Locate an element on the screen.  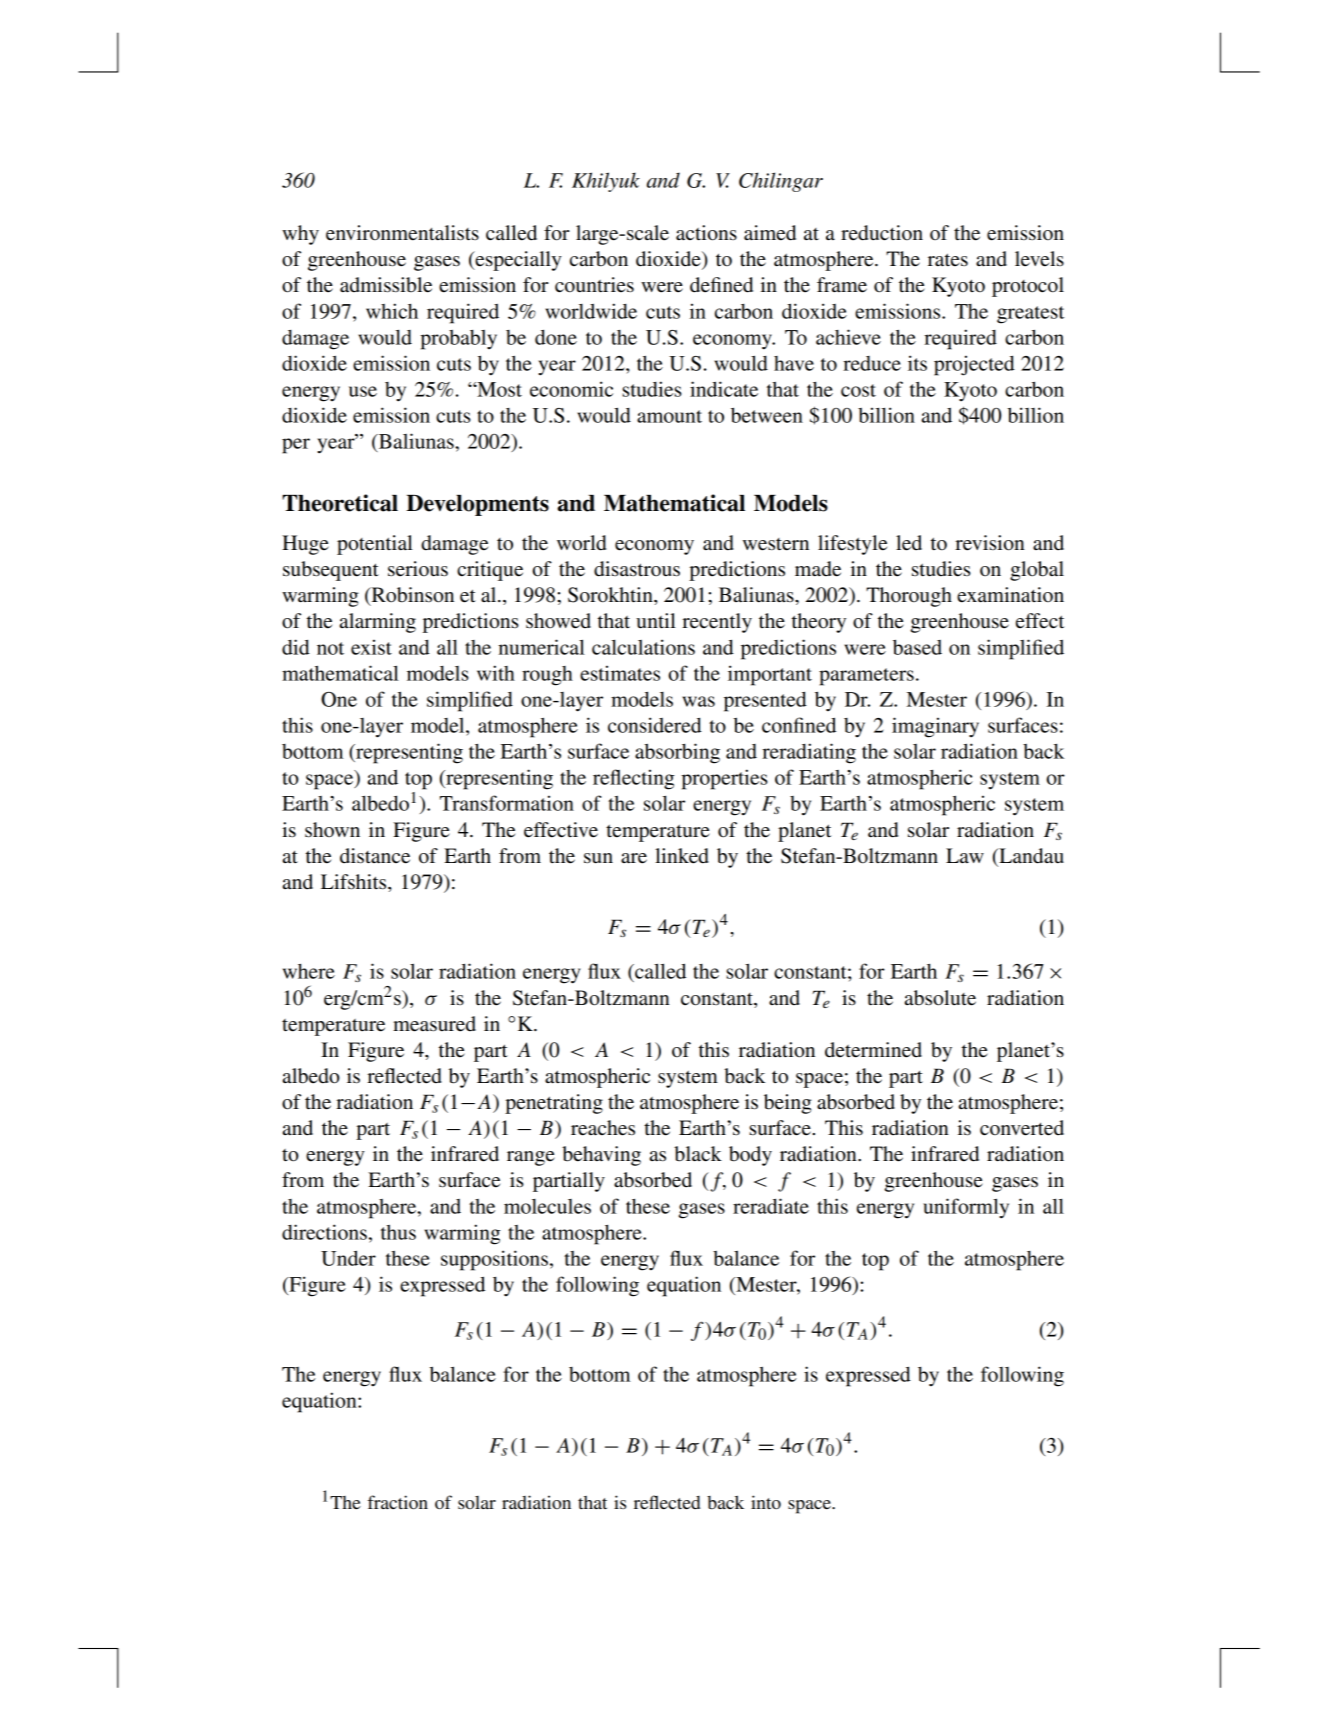
potential is located at coordinates (375, 545).
